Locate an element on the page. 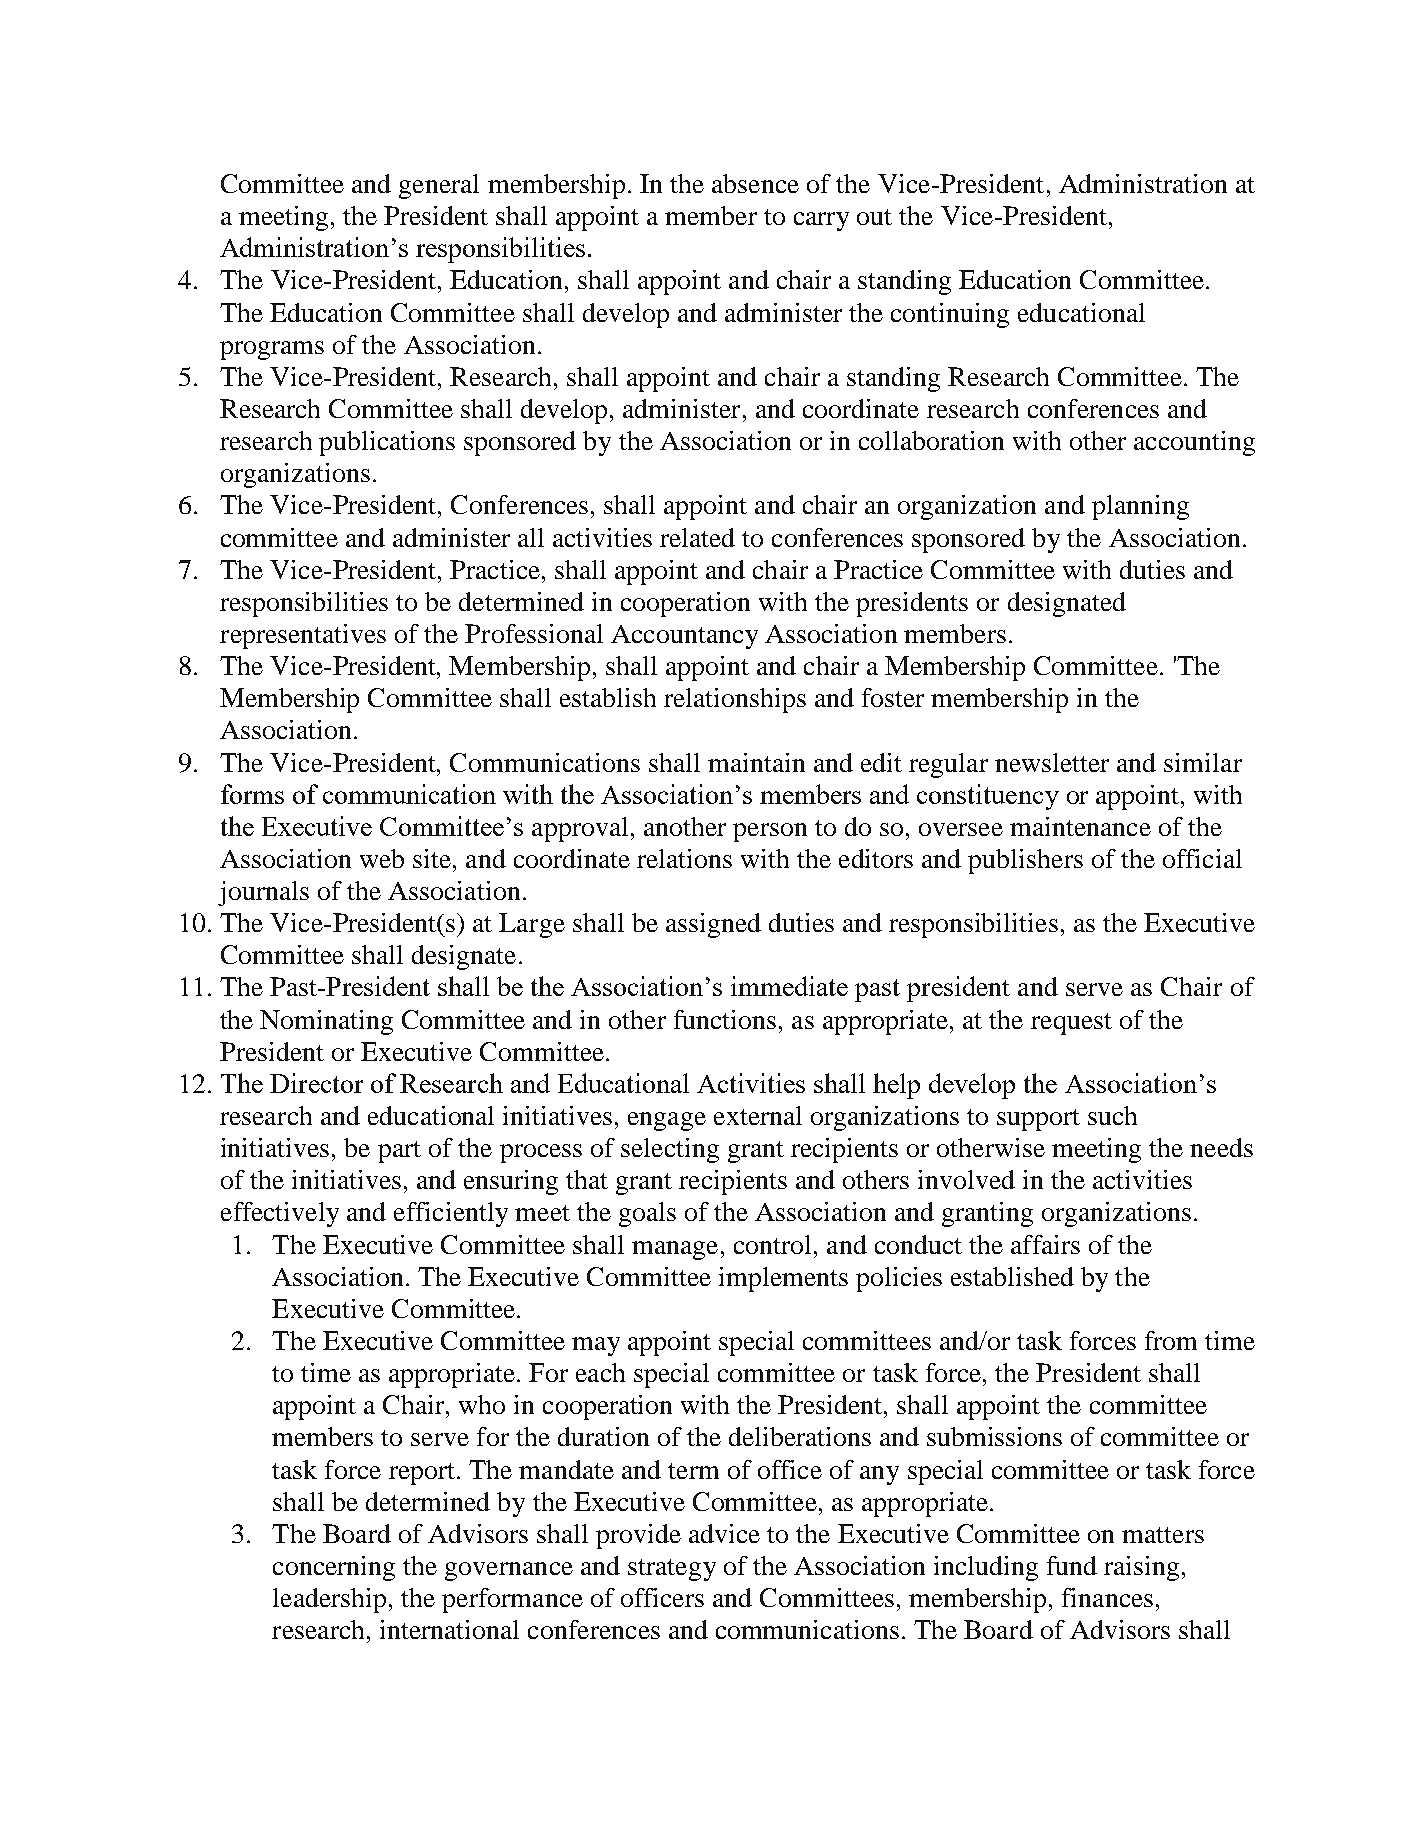  general is located at coordinates (439, 186).
